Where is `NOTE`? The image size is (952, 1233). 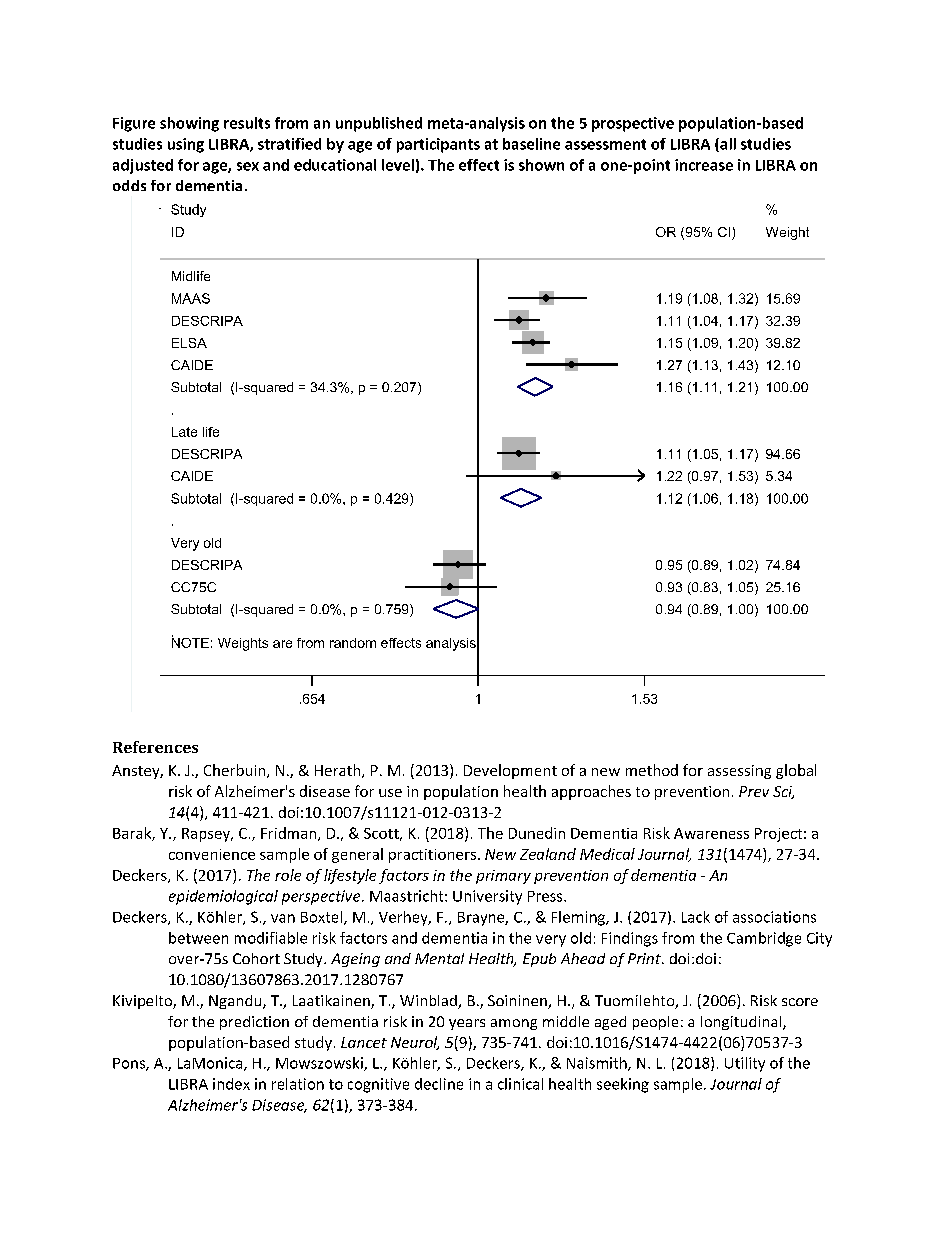 NOTE is located at coordinates (190, 641).
